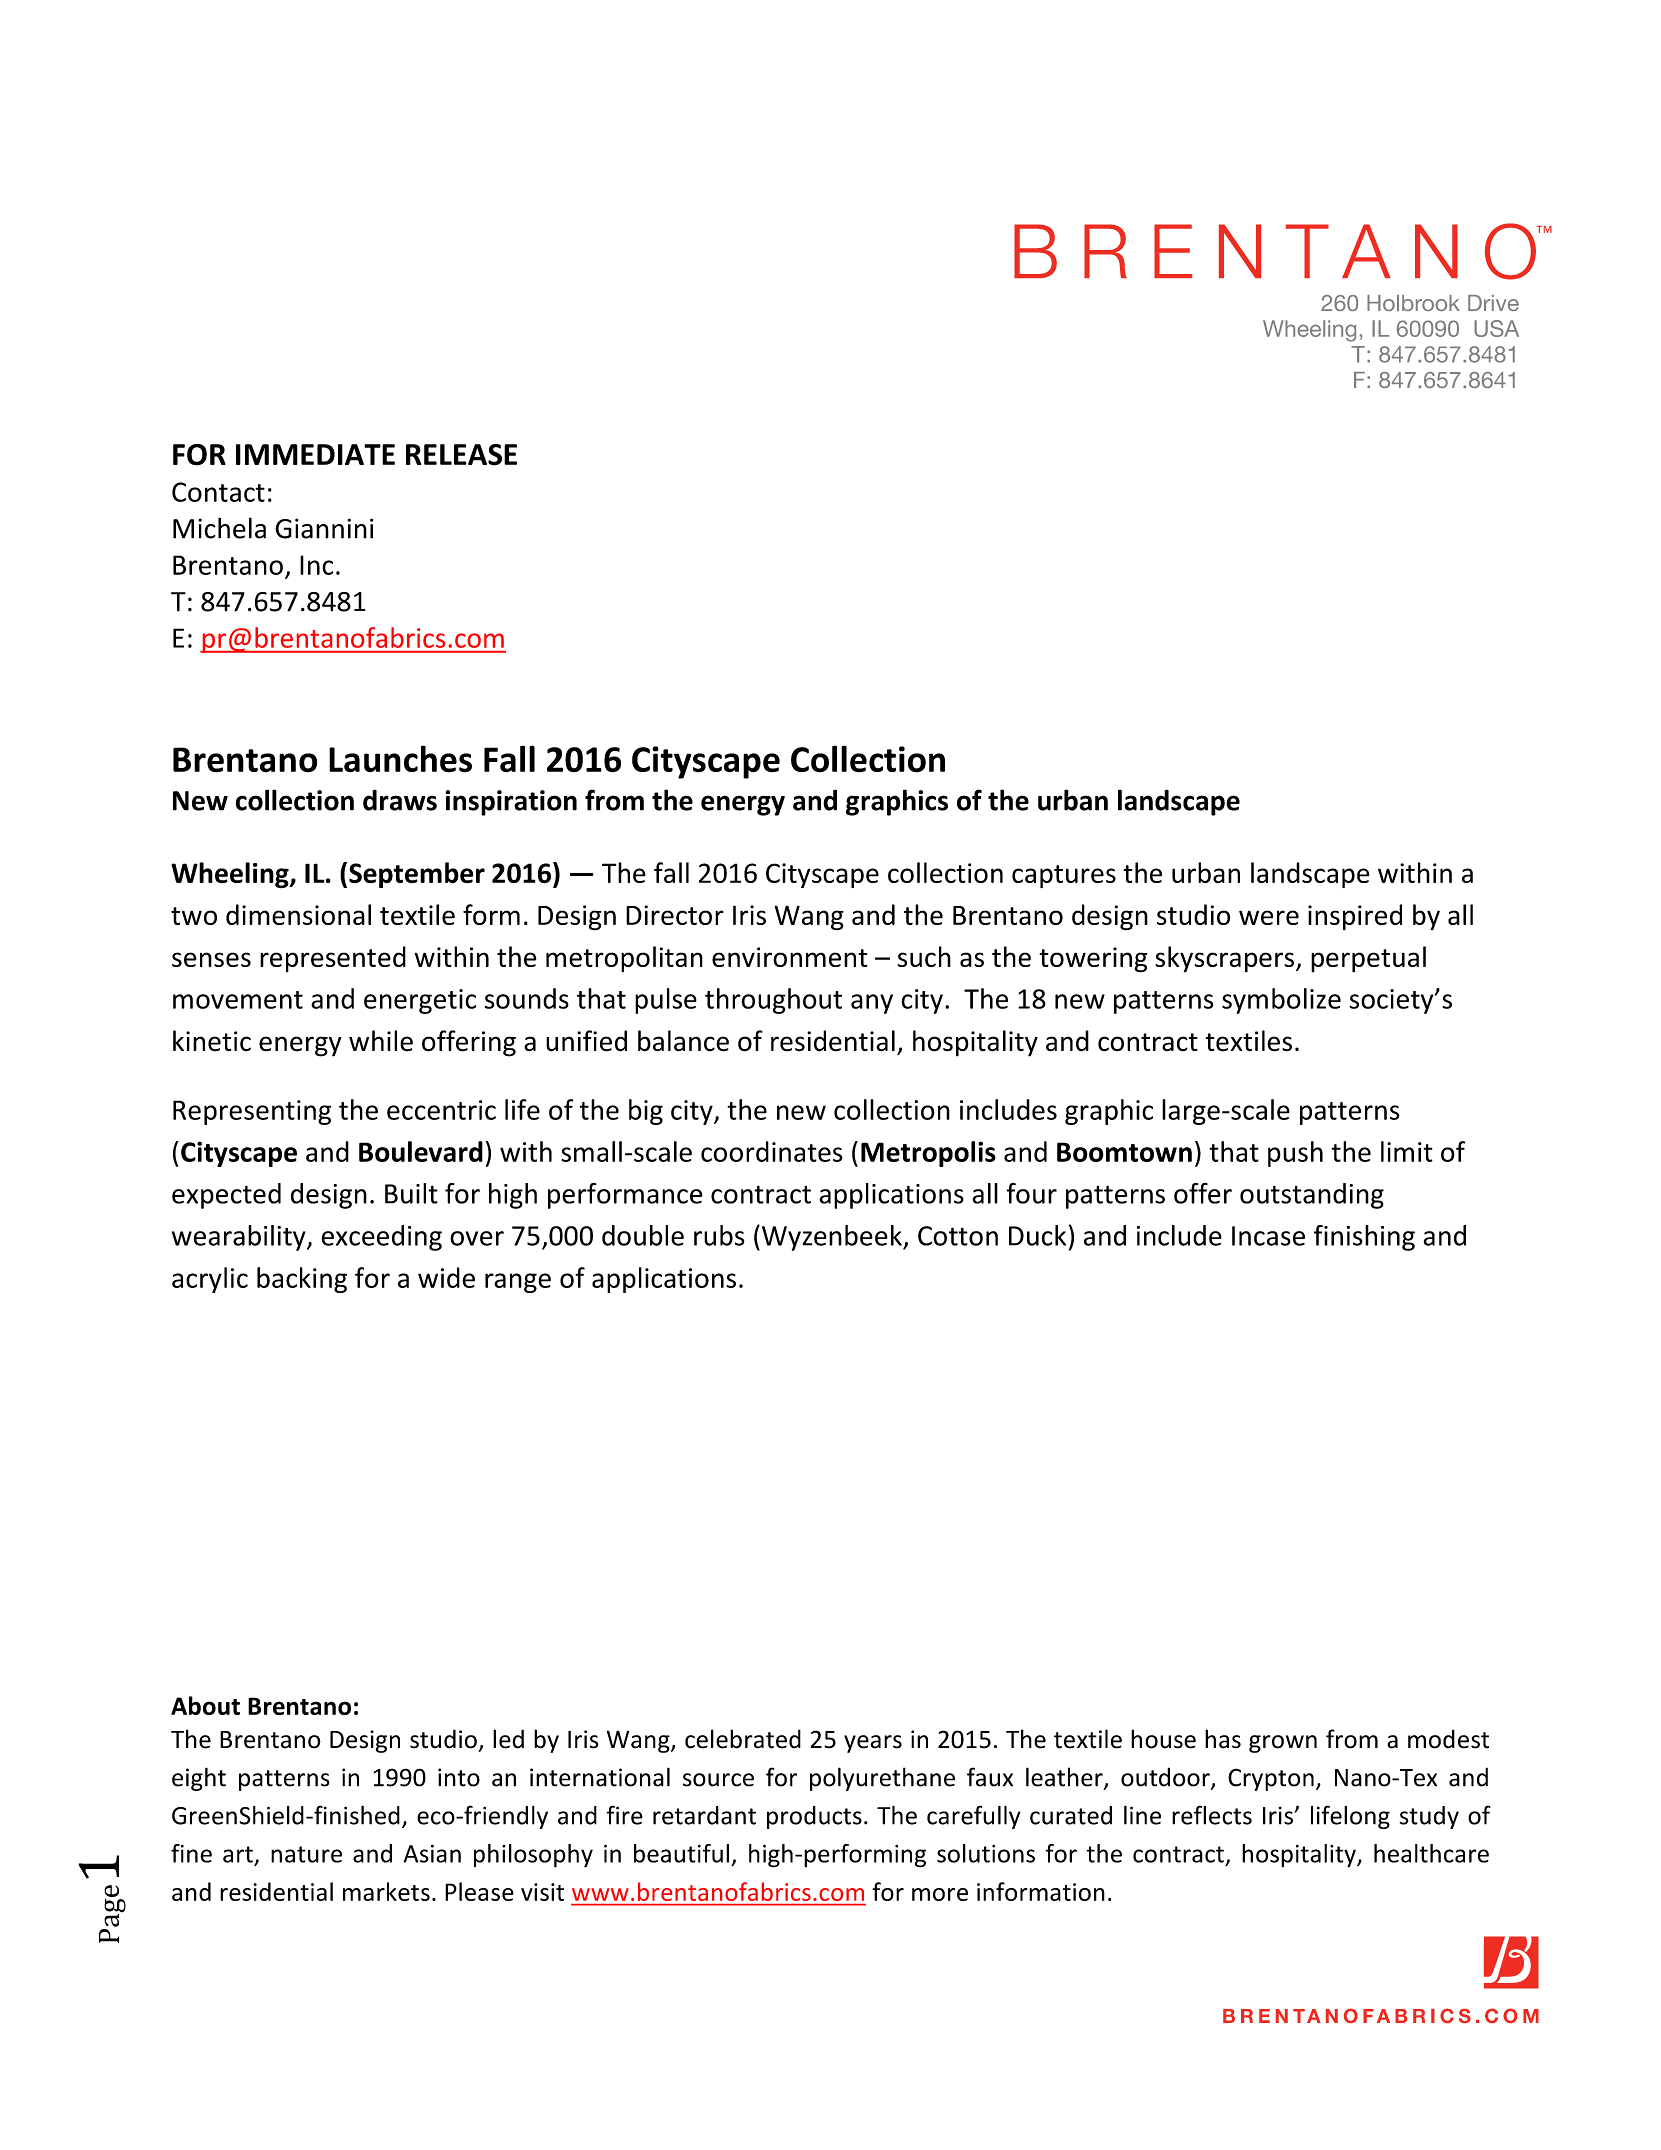 Image resolution: width=1661 pixels, height=2150 pixels. What do you see at coordinates (411, 1193) in the document?
I see `Built` at bounding box center [411, 1193].
